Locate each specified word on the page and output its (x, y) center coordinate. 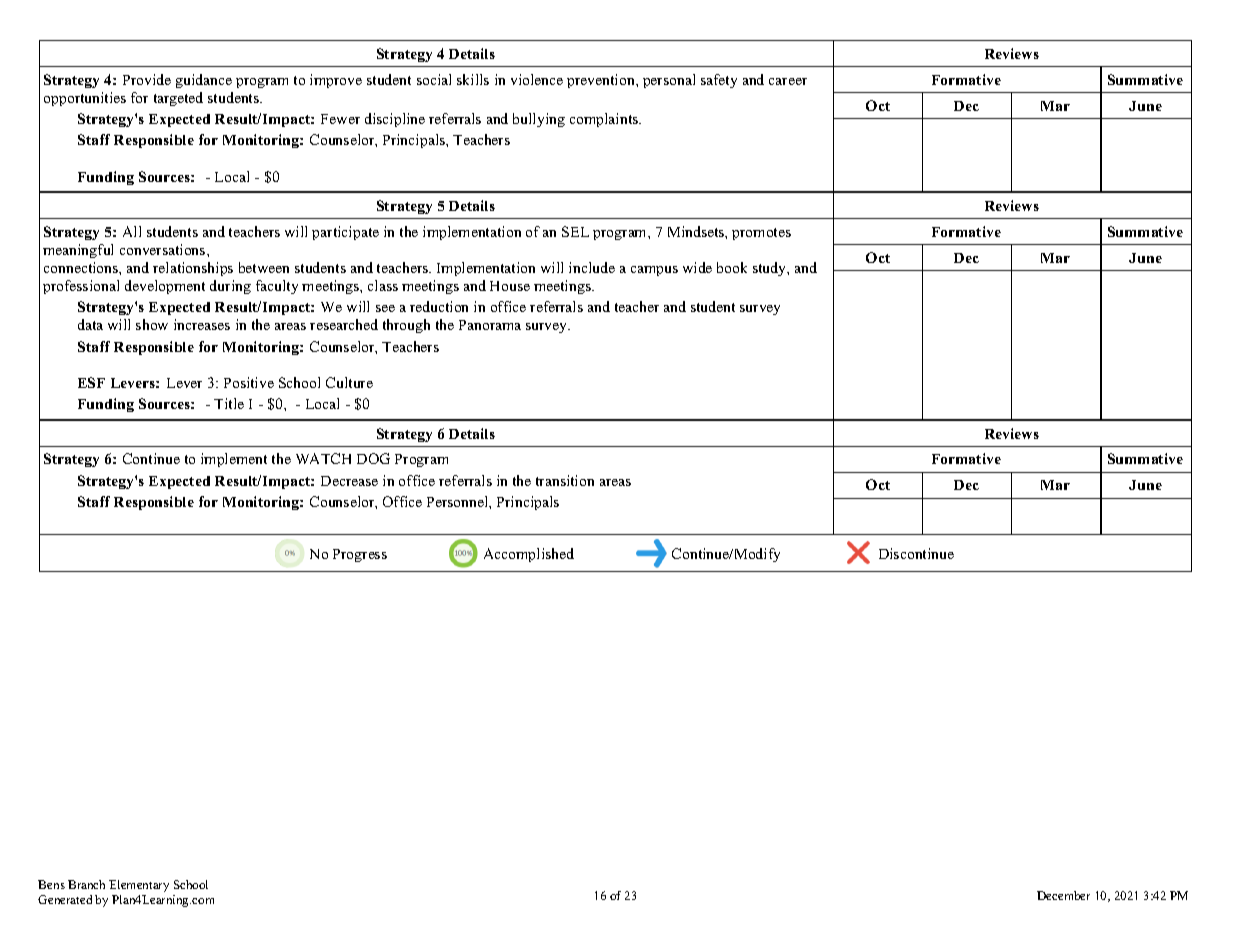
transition (565, 480)
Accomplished (529, 555)
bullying (539, 120)
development (165, 287)
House (510, 286)
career (788, 81)
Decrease (349, 481)
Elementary (139, 886)
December (1063, 895)
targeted (178, 99)
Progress (360, 555)
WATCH (323, 458)
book (732, 267)
